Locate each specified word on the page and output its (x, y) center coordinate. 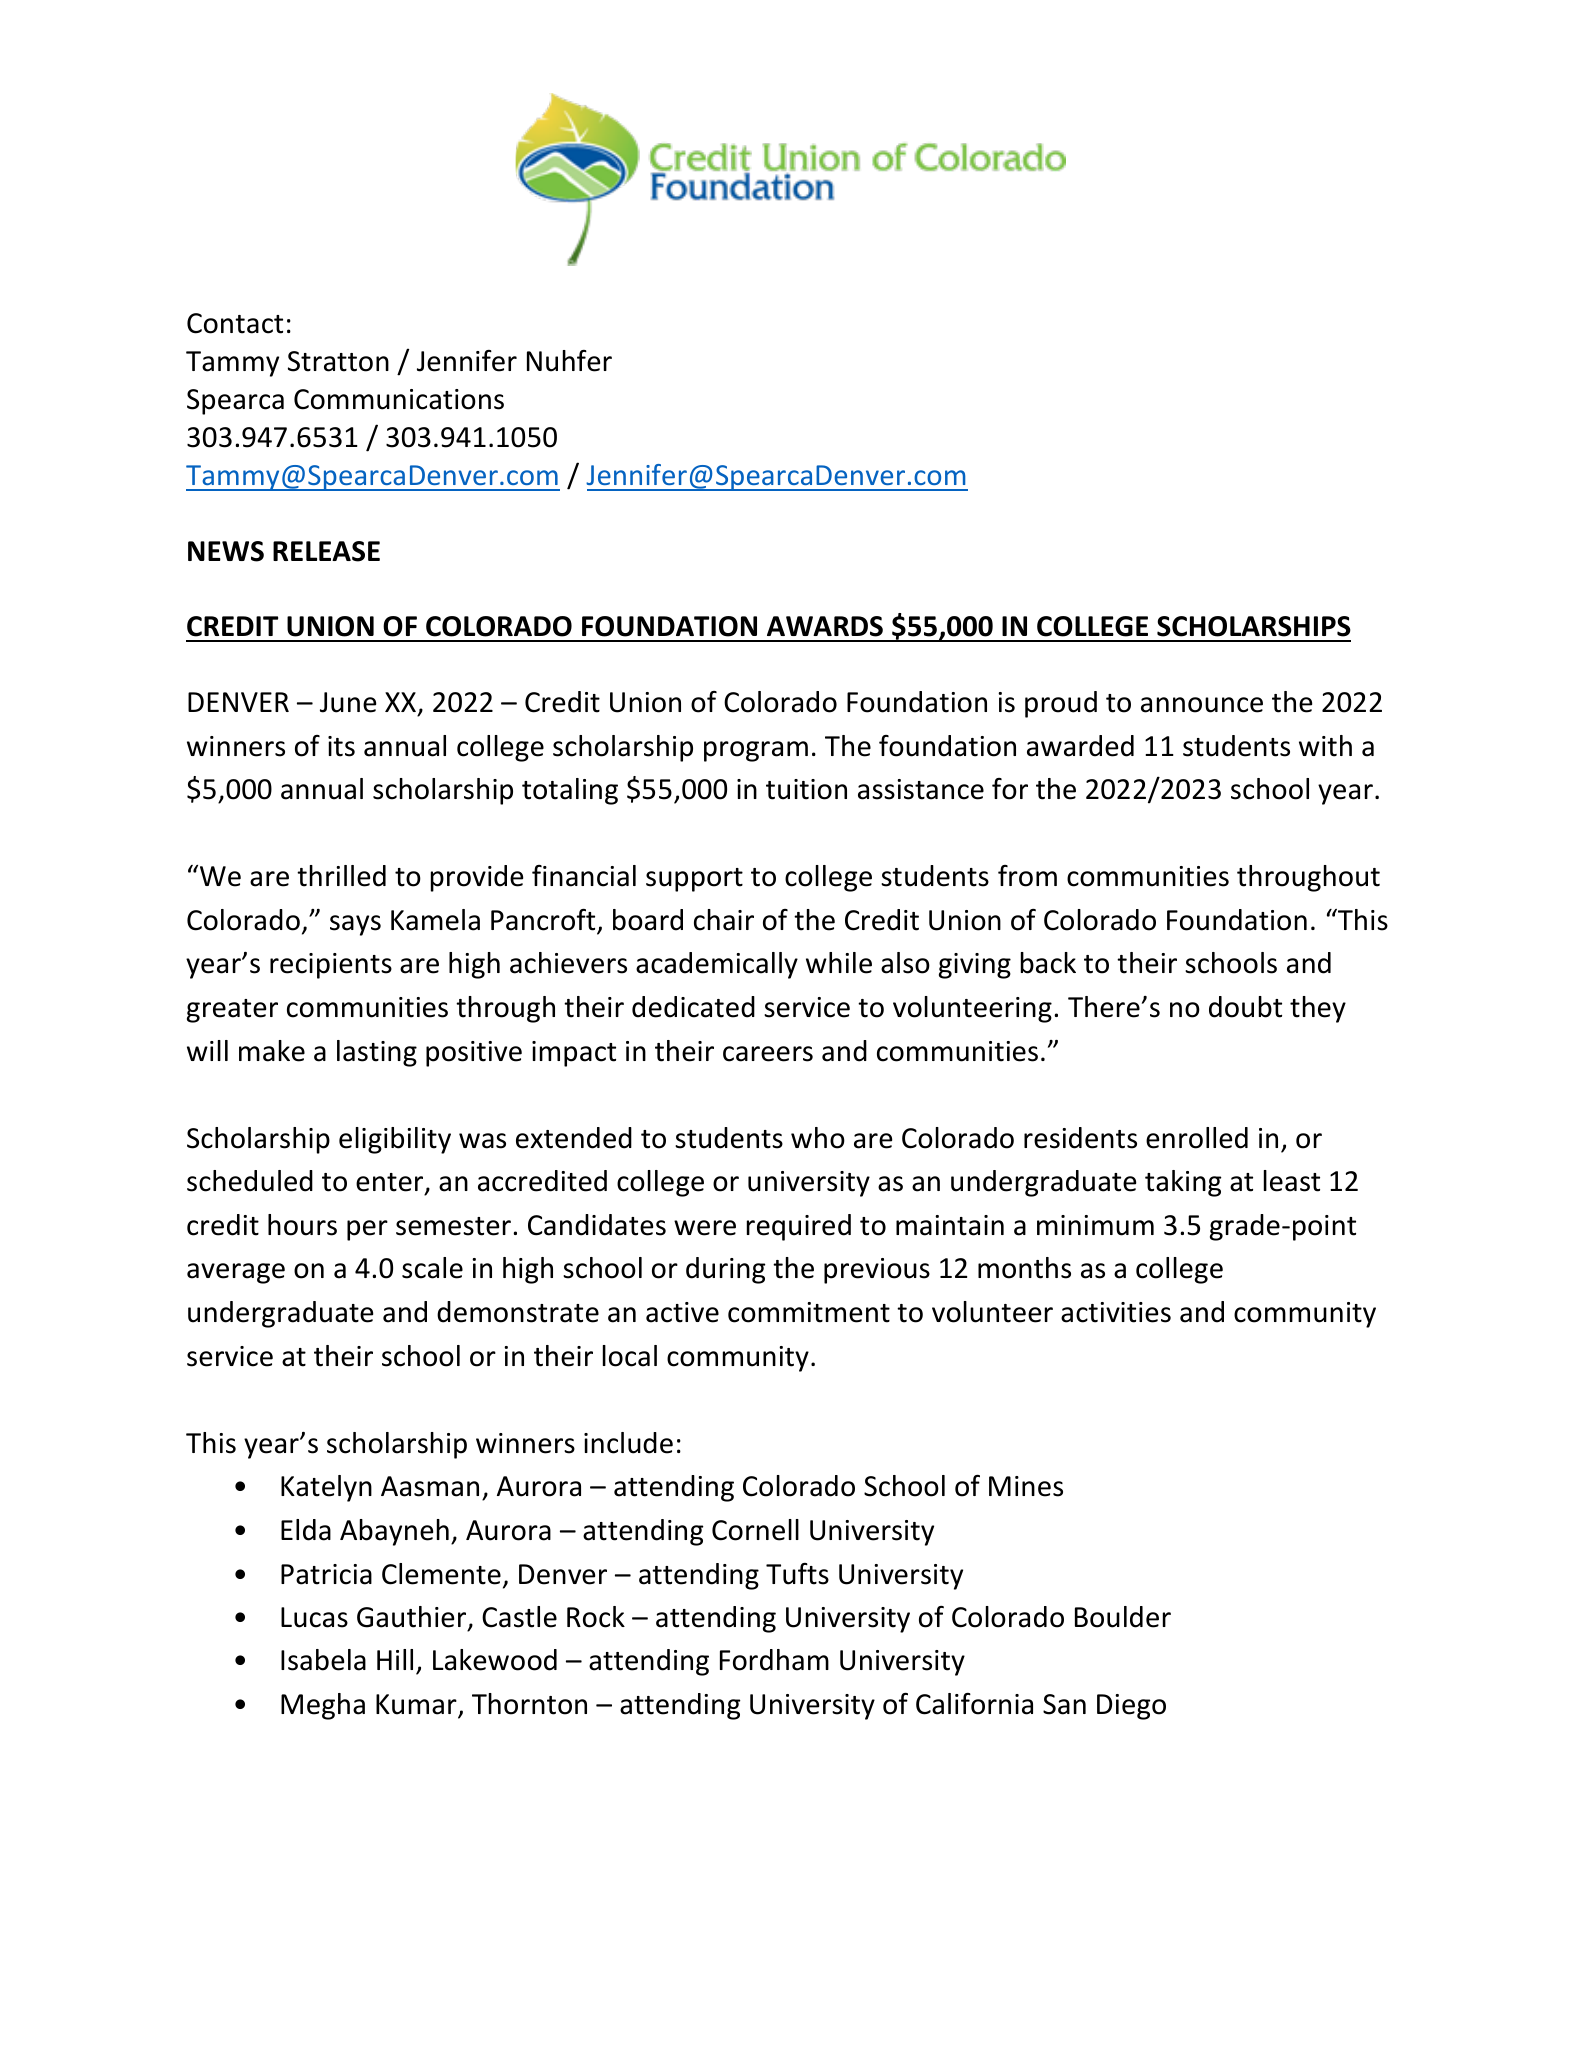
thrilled (341, 876)
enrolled (1197, 1138)
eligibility (395, 1140)
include (628, 1443)
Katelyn (326, 1488)
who (818, 1138)
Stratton (338, 361)
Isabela (323, 1660)
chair (724, 920)
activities (1116, 1312)
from (1027, 876)
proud (1061, 704)
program (756, 751)
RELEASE (326, 551)
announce (1202, 705)
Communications (399, 399)
